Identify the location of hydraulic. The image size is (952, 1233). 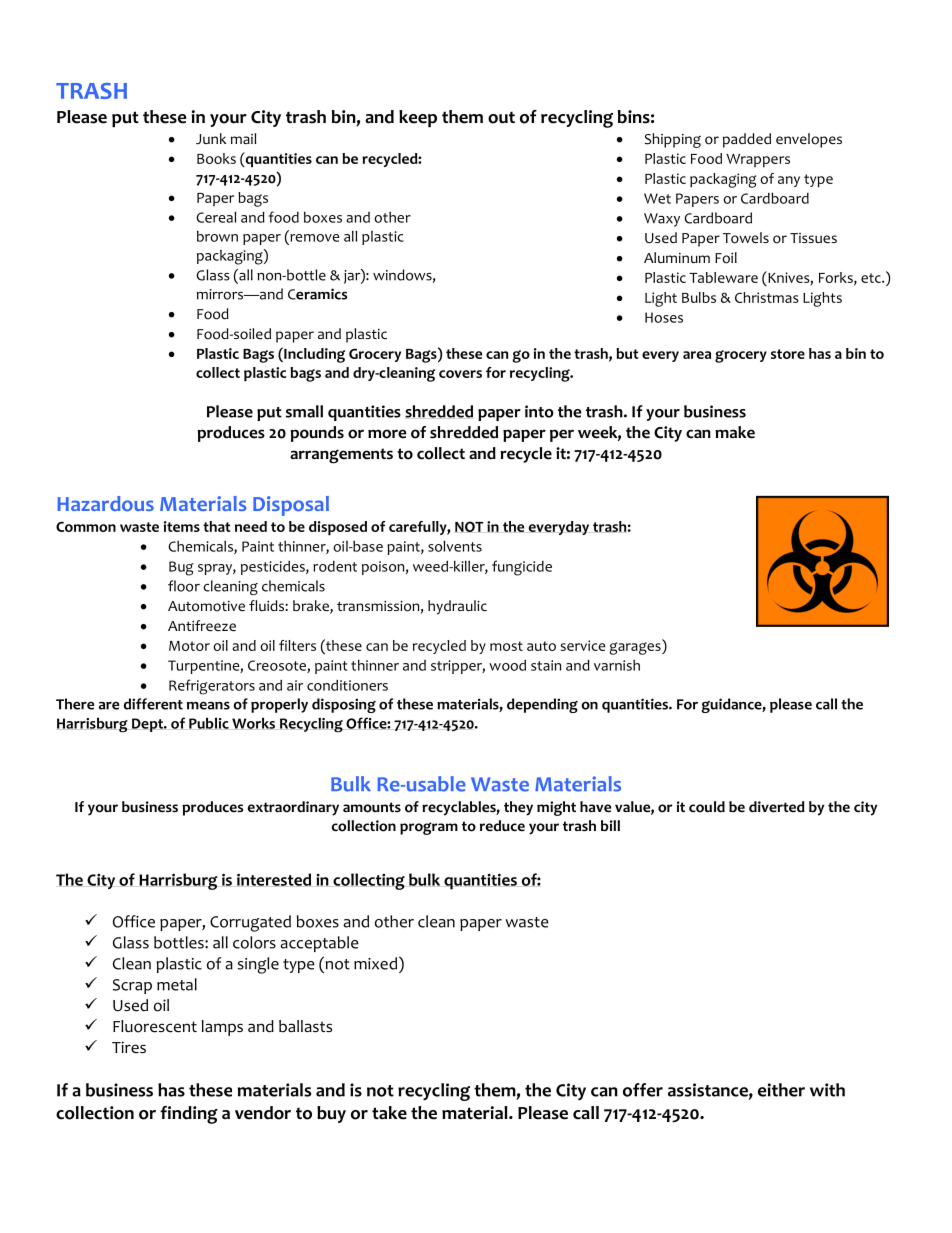
(457, 607).
